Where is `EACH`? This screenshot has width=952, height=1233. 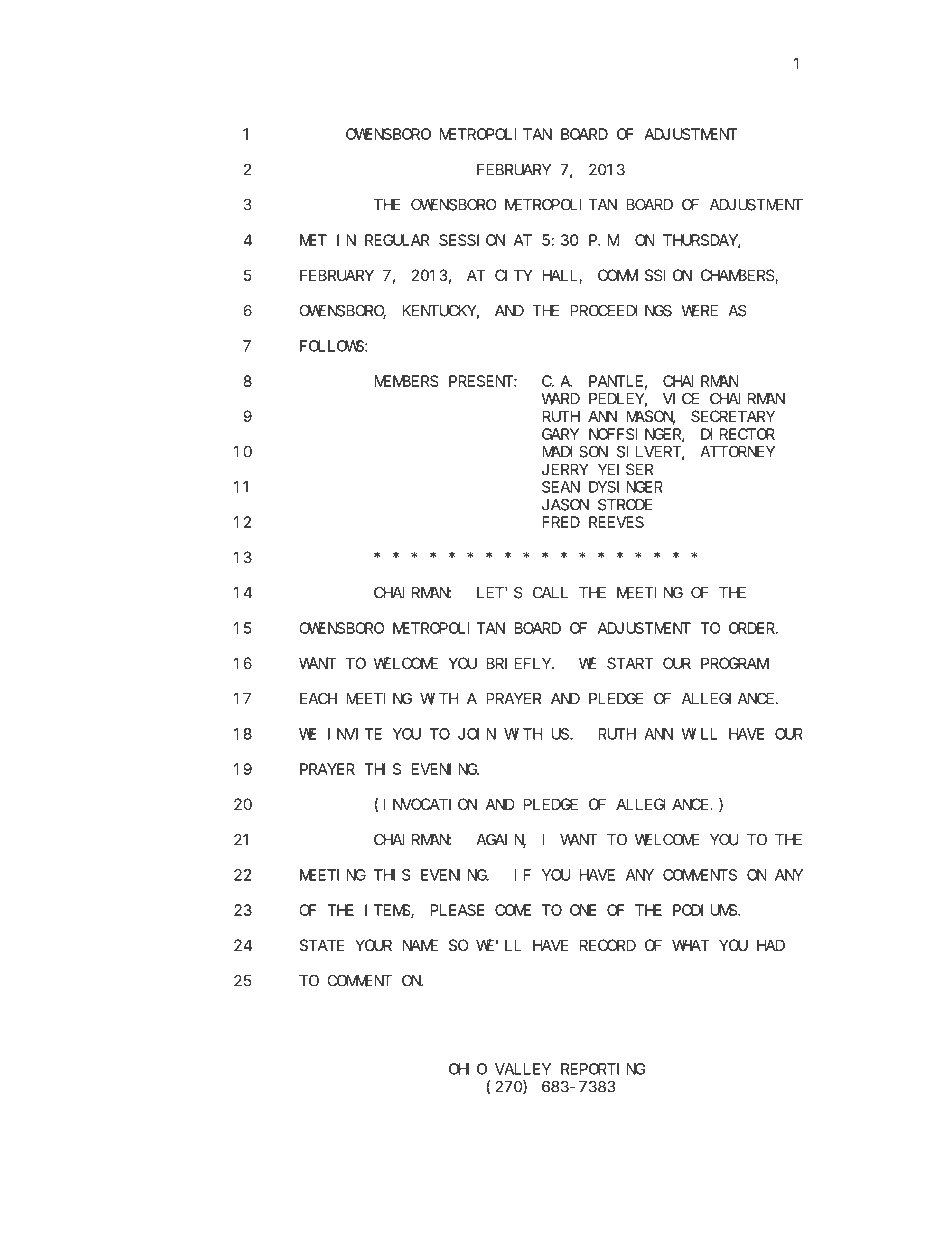
EACH is located at coordinates (318, 699).
